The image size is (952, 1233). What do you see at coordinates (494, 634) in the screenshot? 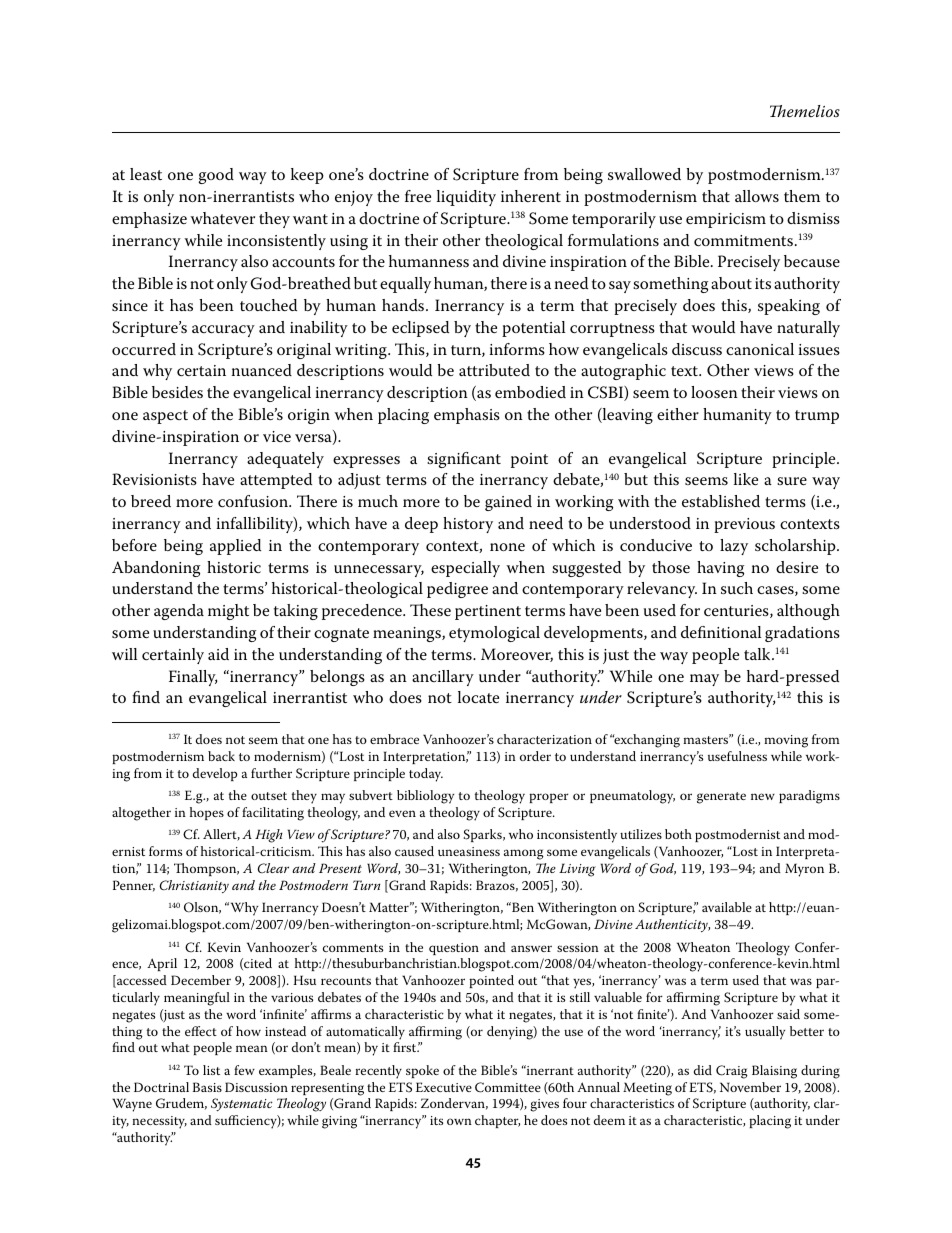
I see `etymological` at bounding box center [494, 634].
